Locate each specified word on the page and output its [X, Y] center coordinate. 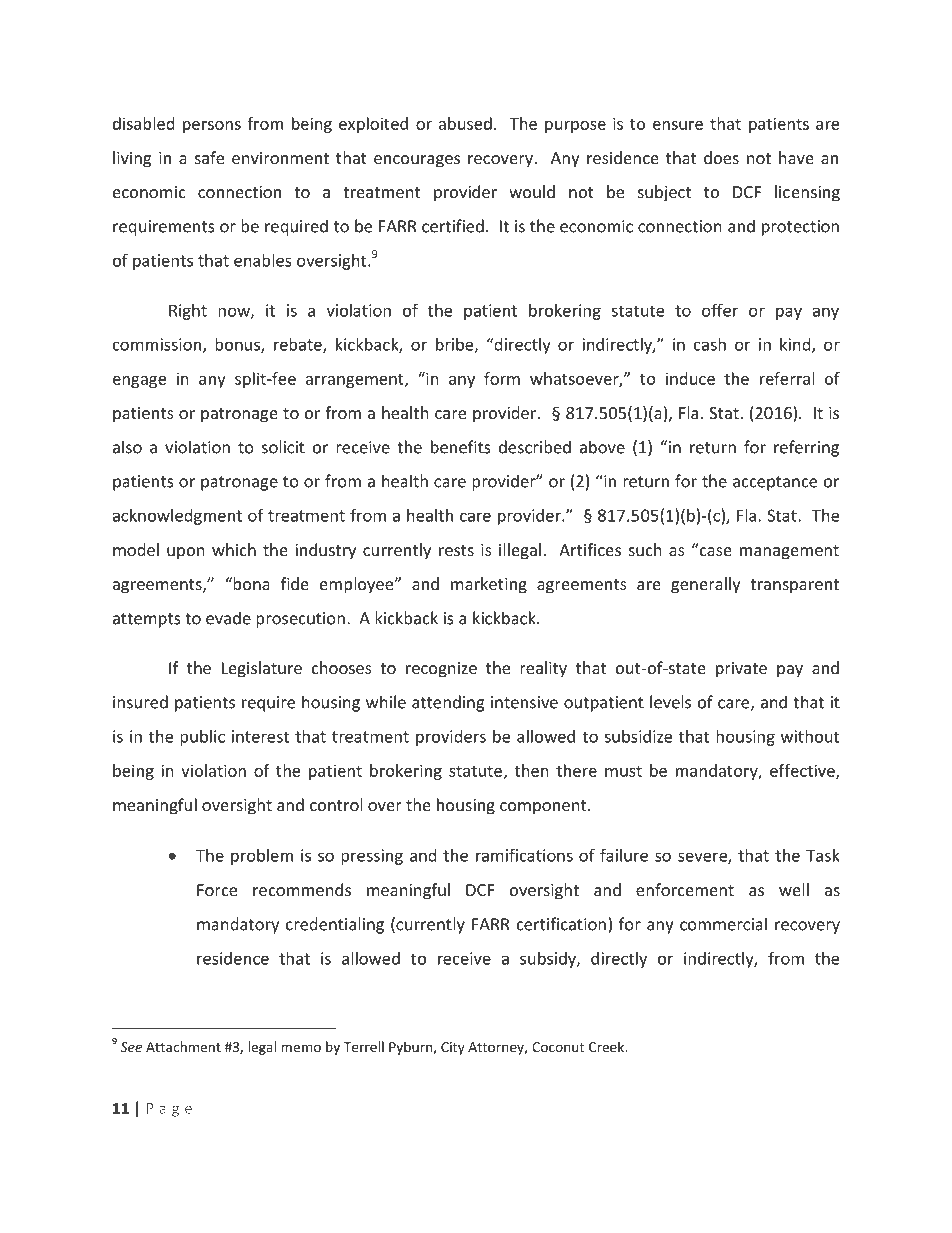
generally [706, 585]
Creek [608, 1046]
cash [710, 344]
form [502, 378]
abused [465, 123]
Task [823, 855]
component [544, 807]
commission [158, 345]
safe [209, 157]
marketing [489, 585]
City [453, 1048]
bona [250, 583]
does [721, 157]
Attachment [183, 1046]
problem [262, 857]
